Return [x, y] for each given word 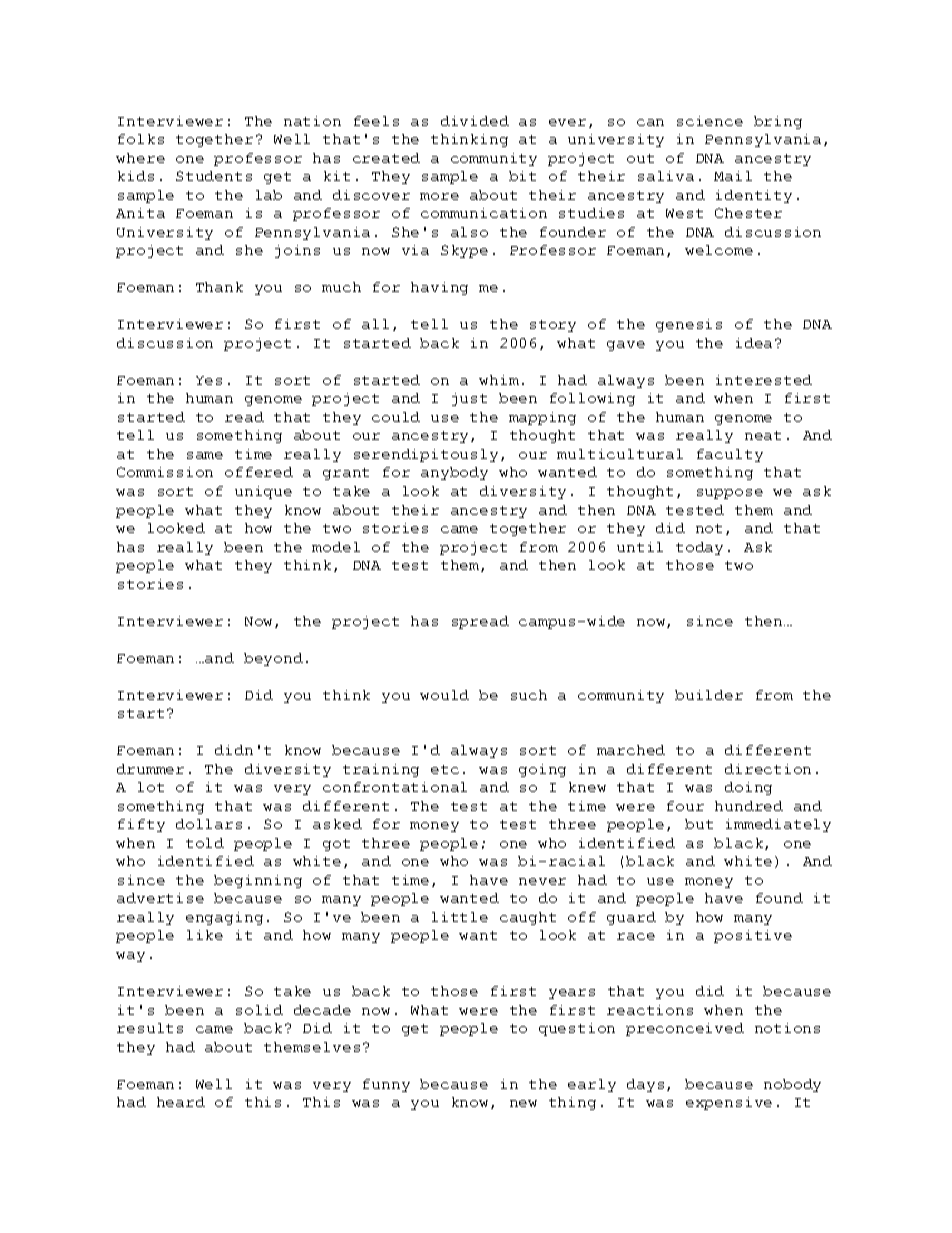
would [444, 695]
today [699, 548]
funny [386, 1085]
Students [214, 176]
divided [475, 121]
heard [181, 1102]
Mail [733, 176]
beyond [273, 659]
